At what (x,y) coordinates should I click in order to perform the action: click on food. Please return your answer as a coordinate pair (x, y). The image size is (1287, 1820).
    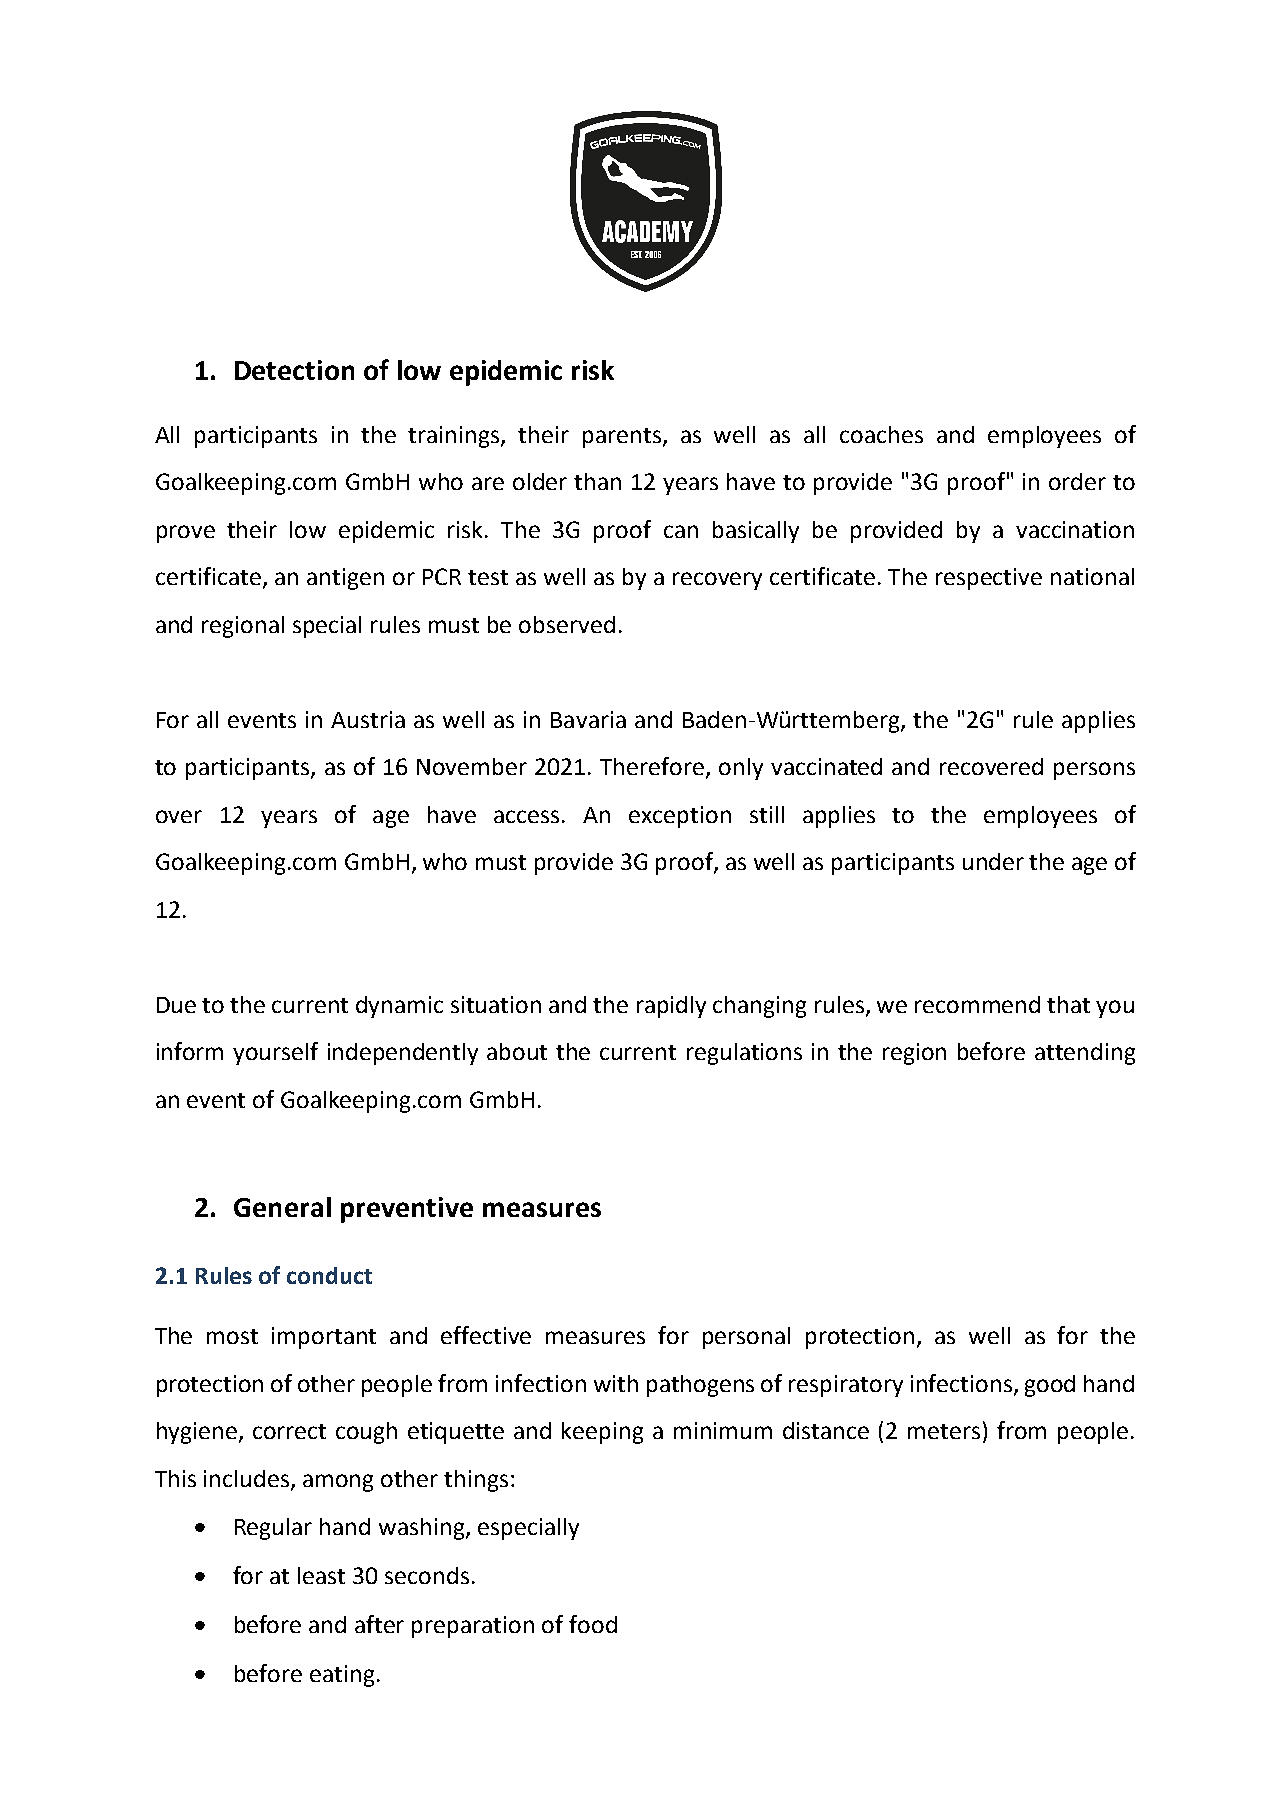
    Looking at the image, I should click on (593, 1624).
